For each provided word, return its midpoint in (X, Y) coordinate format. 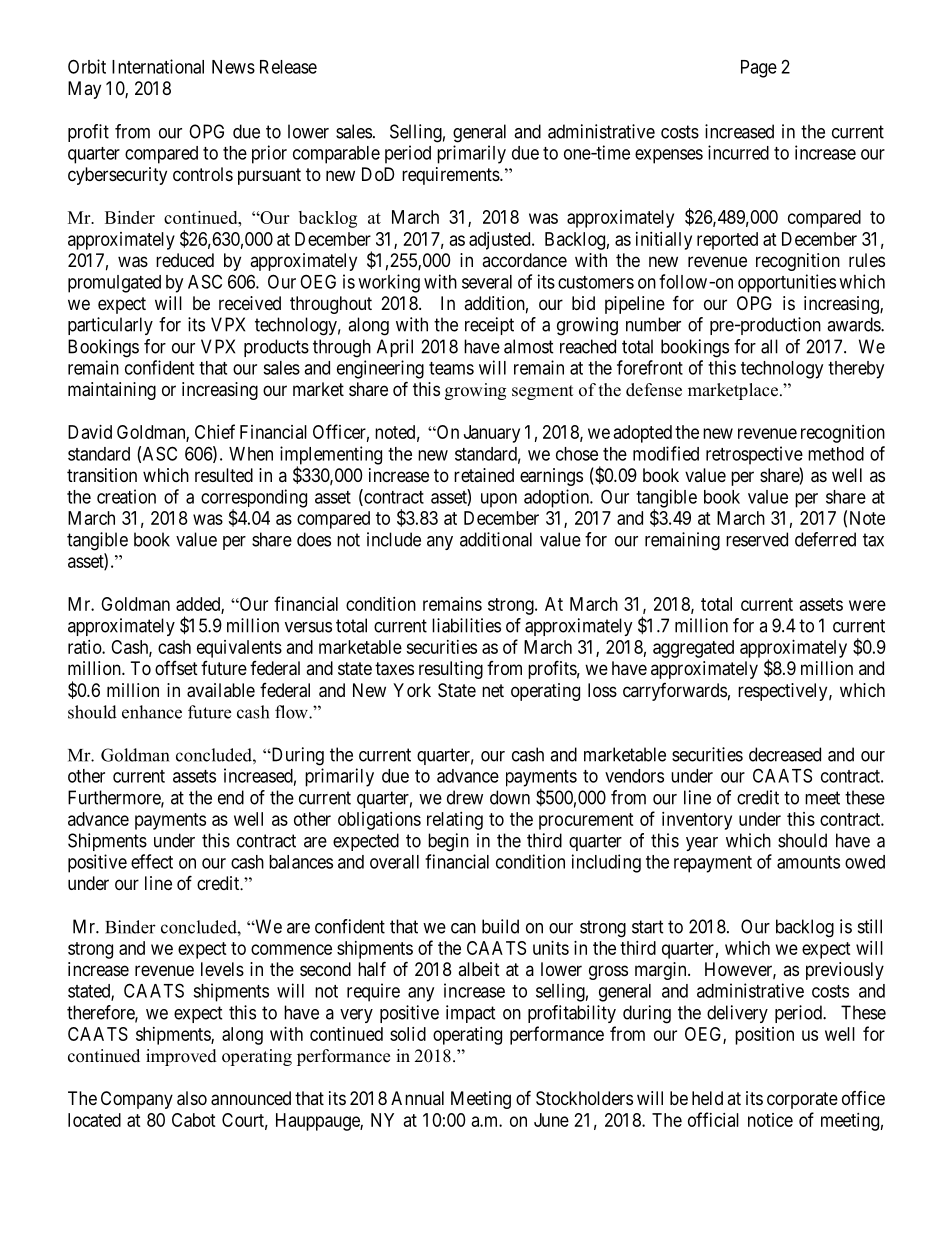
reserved (757, 539)
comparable (336, 155)
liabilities (466, 625)
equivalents (239, 649)
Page (759, 69)
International (158, 66)
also (192, 1098)
